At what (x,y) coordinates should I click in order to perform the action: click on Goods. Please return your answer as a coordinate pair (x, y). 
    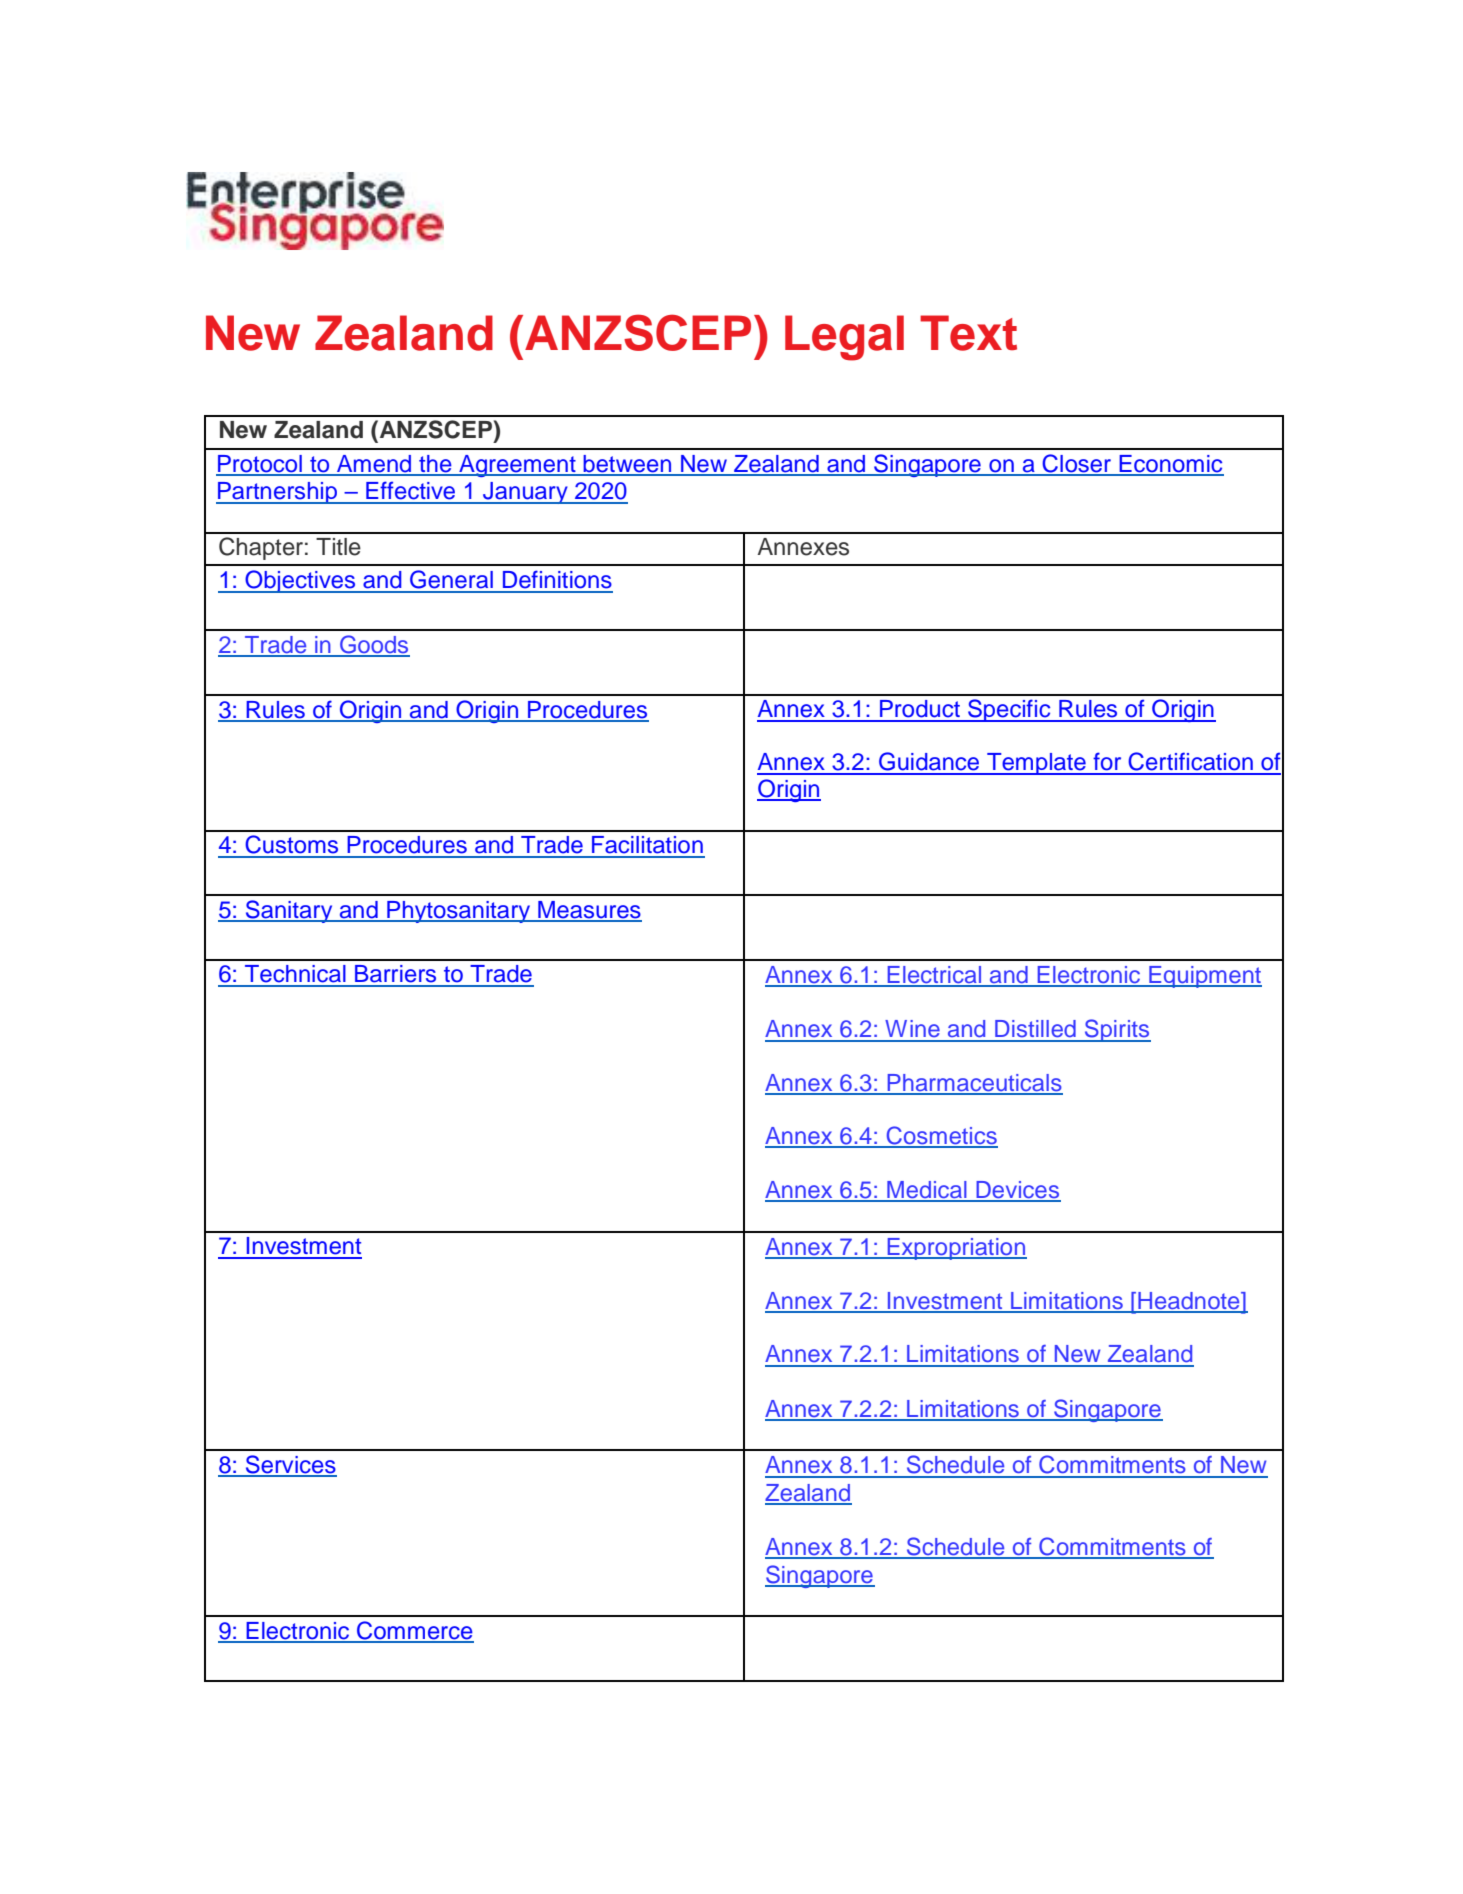
    Looking at the image, I should click on (374, 645).
